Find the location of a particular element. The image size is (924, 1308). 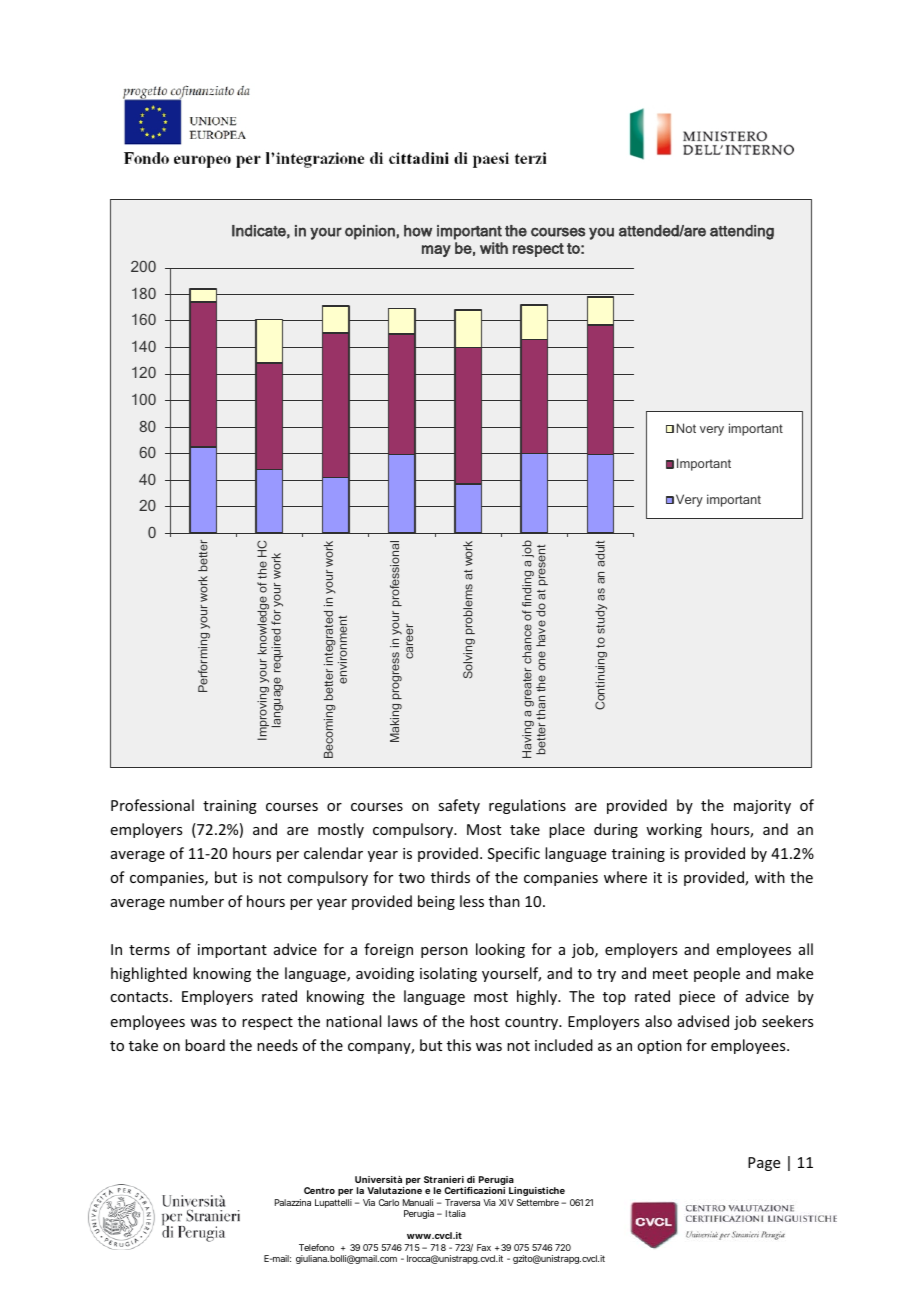

isolating is located at coordinates (448, 974).
